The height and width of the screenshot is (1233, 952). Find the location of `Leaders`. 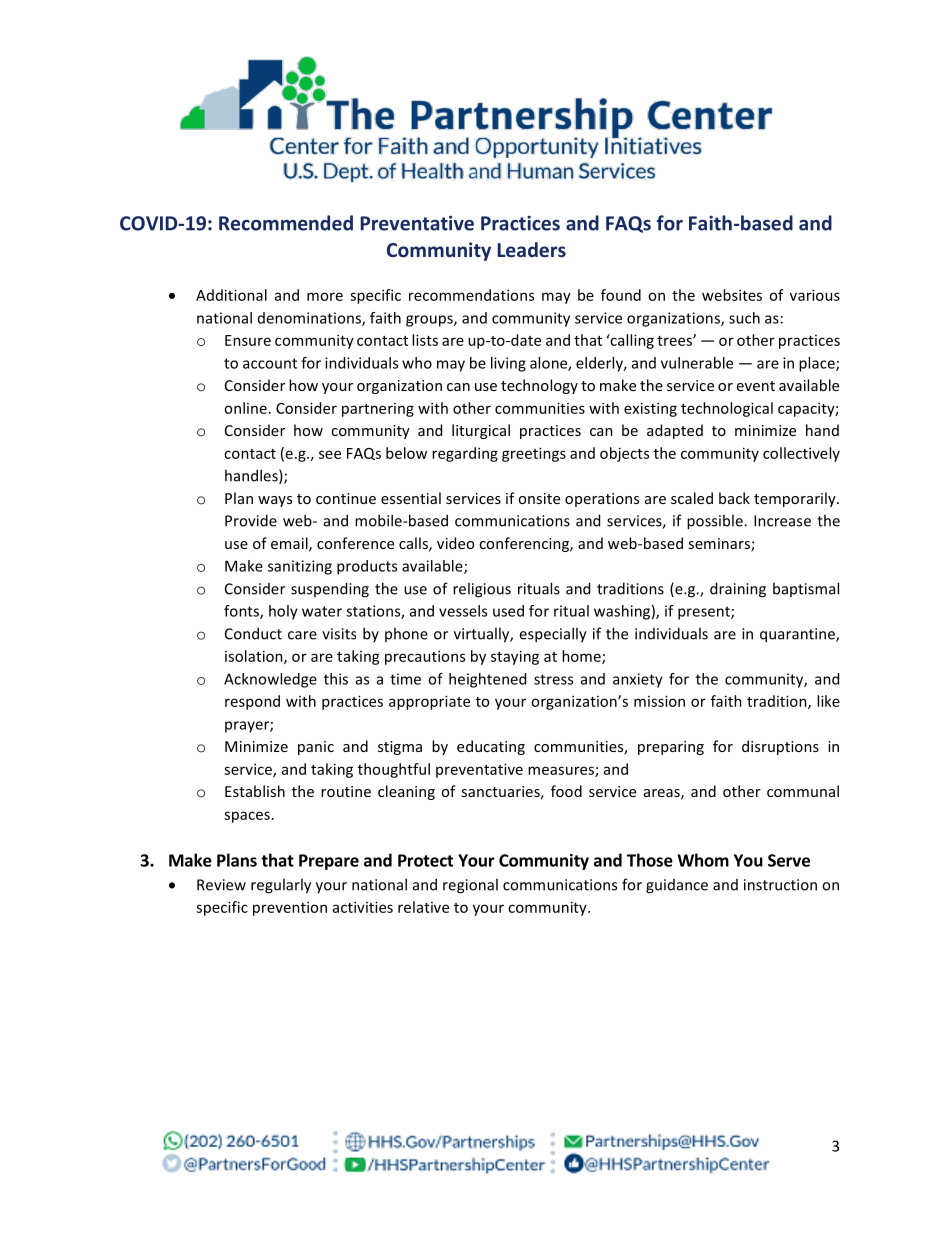

Leaders is located at coordinates (531, 249).
